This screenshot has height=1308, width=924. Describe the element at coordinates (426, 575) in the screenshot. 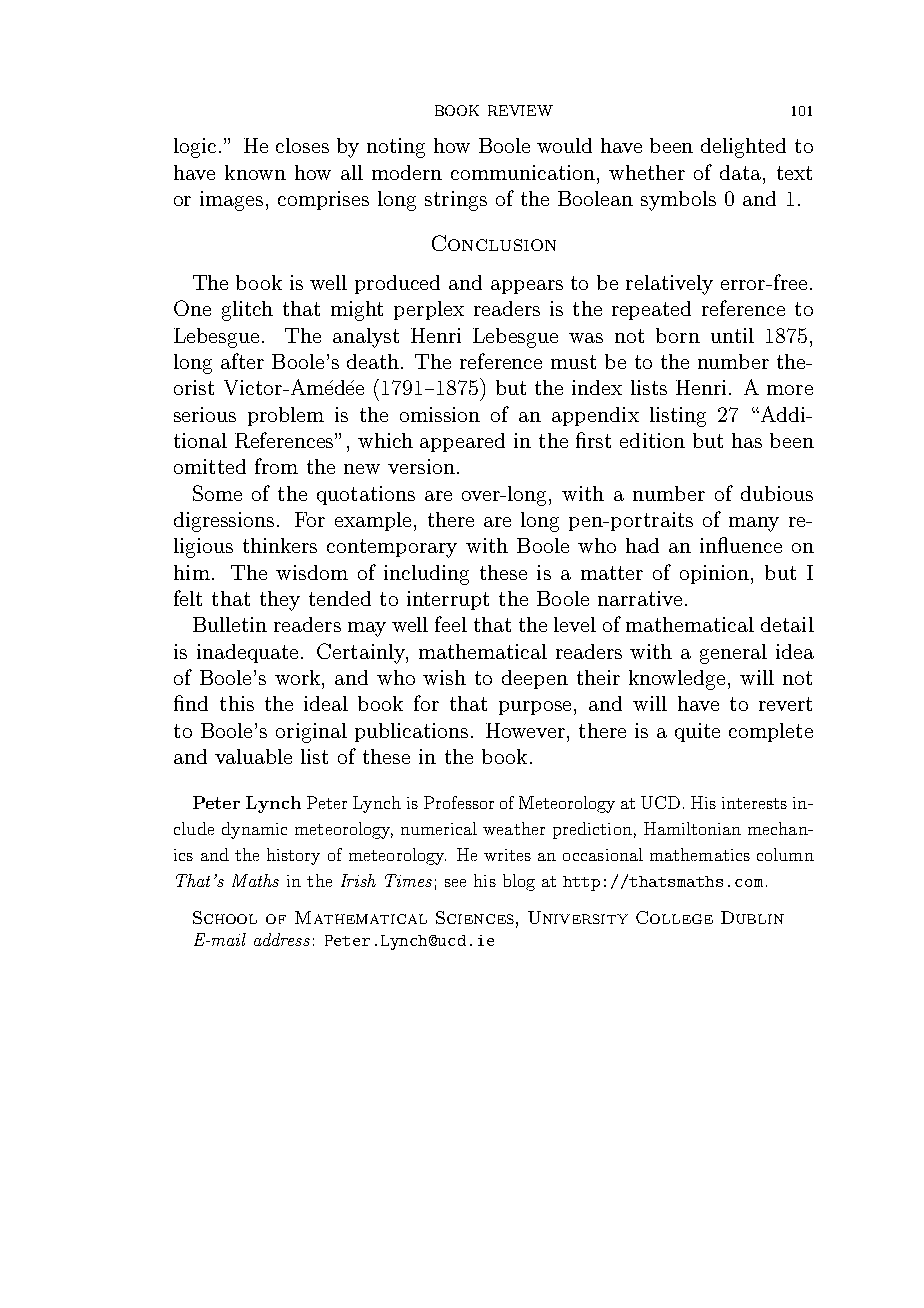

I see `including` at that location.
